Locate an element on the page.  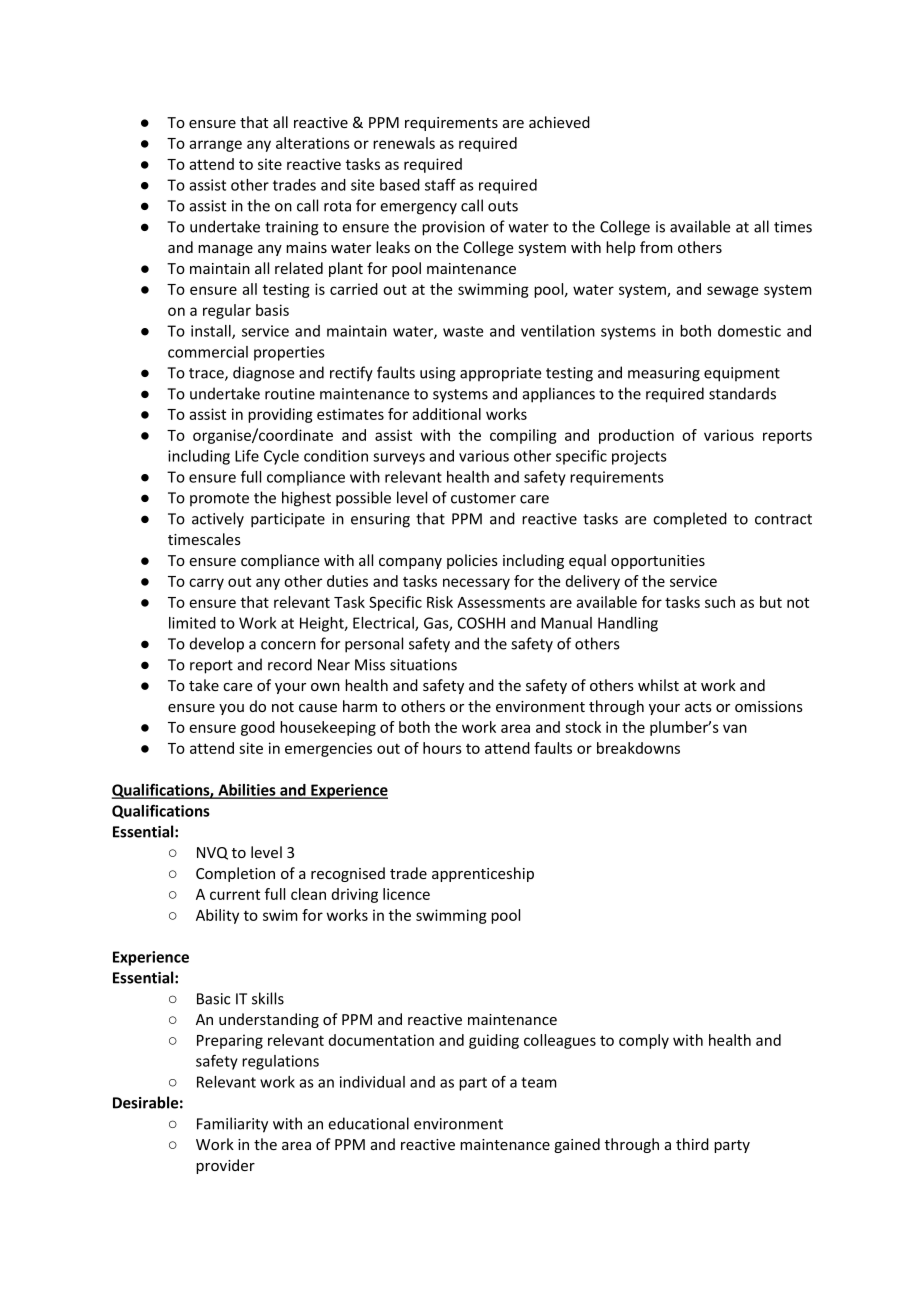
third is located at coordinates (692, 1144).
